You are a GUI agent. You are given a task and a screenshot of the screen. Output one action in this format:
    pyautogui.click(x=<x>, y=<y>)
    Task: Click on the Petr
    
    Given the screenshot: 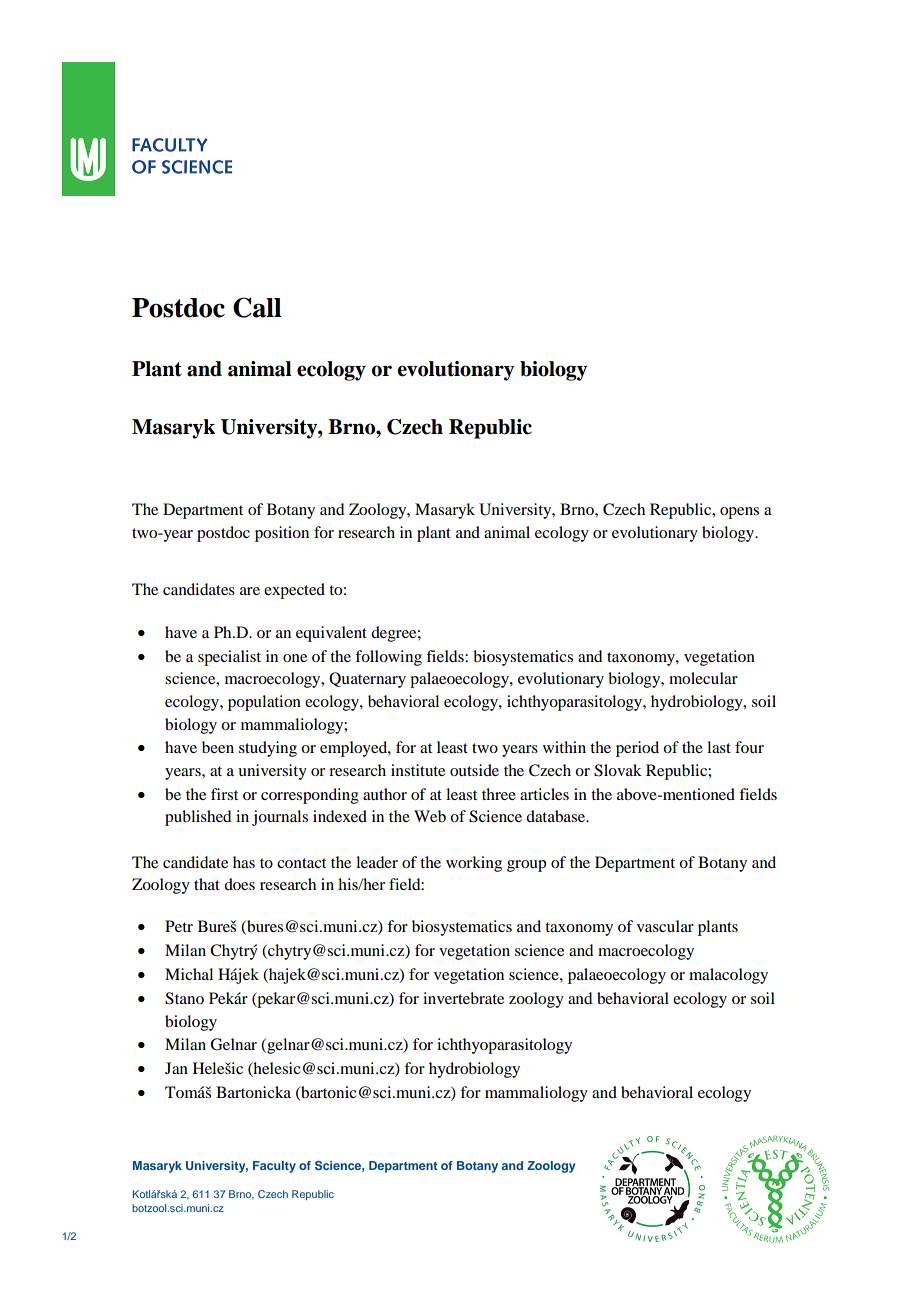 What is the action you would take?
    pyautogui.click(x=179, y=926)
